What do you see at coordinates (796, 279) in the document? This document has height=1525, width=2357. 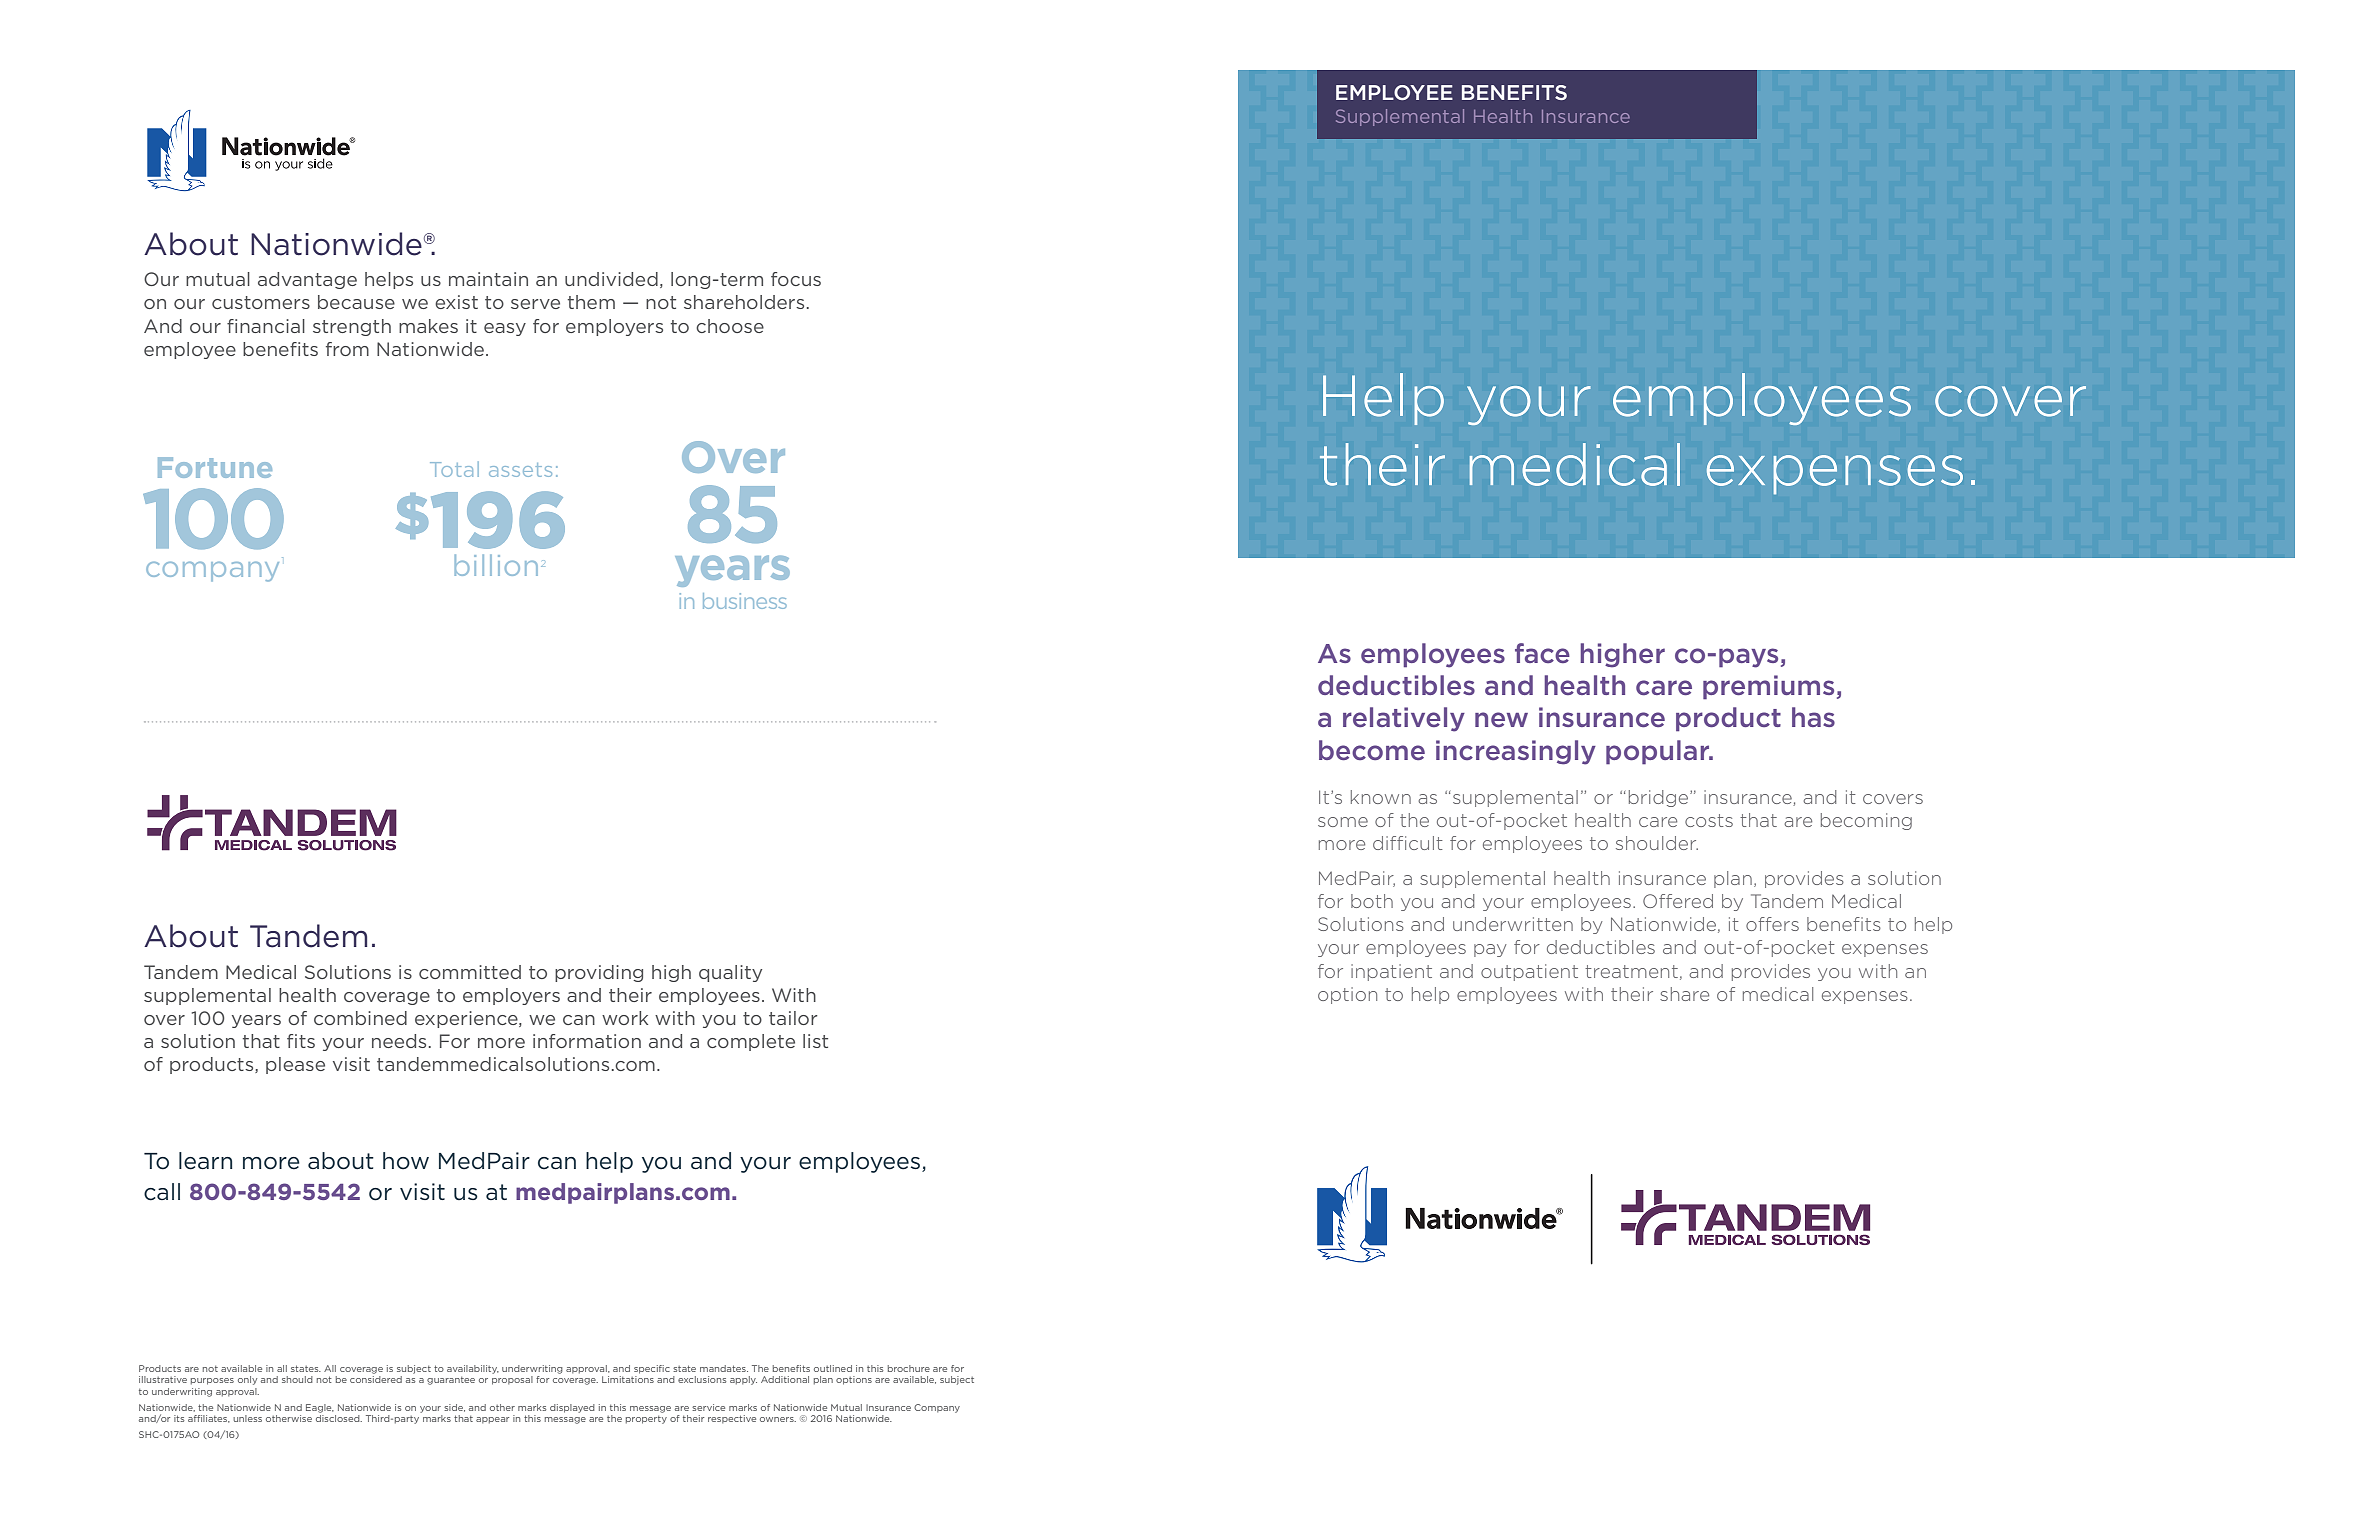 I see `focus` at bounding box center [796, 279].
